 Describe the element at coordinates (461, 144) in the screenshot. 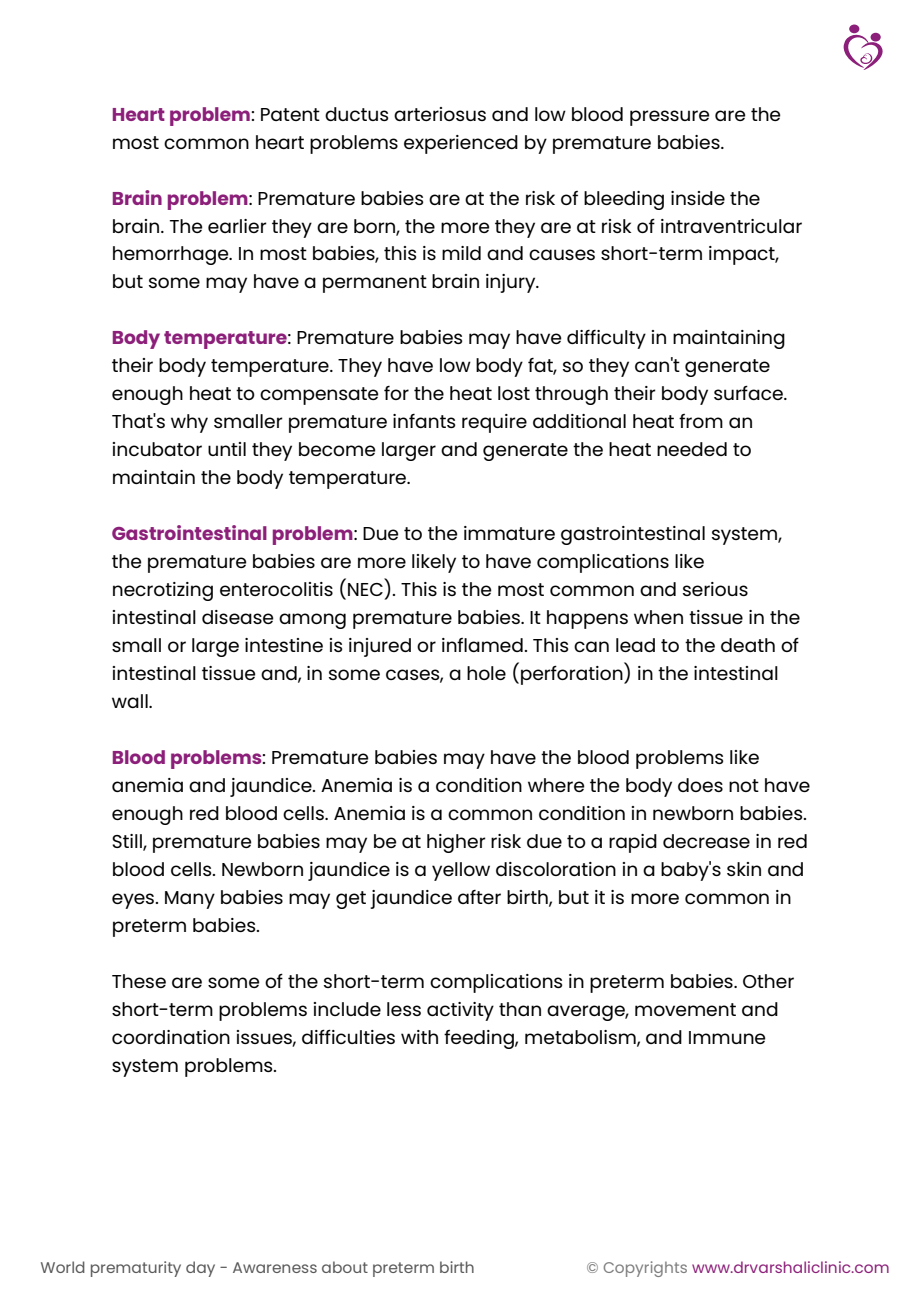

I see `experienced` at that location.
